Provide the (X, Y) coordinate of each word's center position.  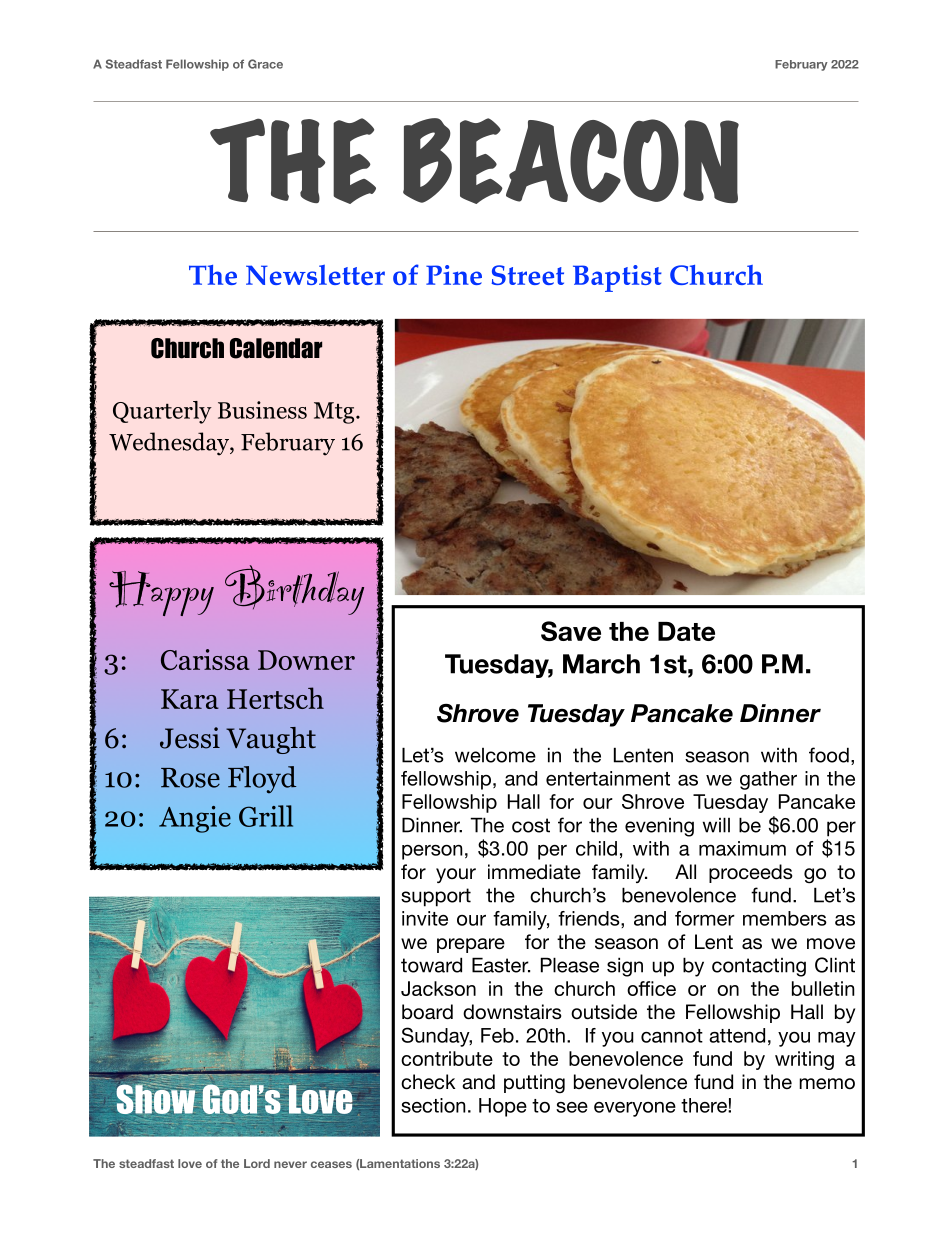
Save (571, 631)
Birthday (294, 590)
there (705, 1105)
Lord (257, 1163)
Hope (503, 1107)
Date (686, 631)
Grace (265, 64)
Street (528, 275)
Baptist (617, 278)
